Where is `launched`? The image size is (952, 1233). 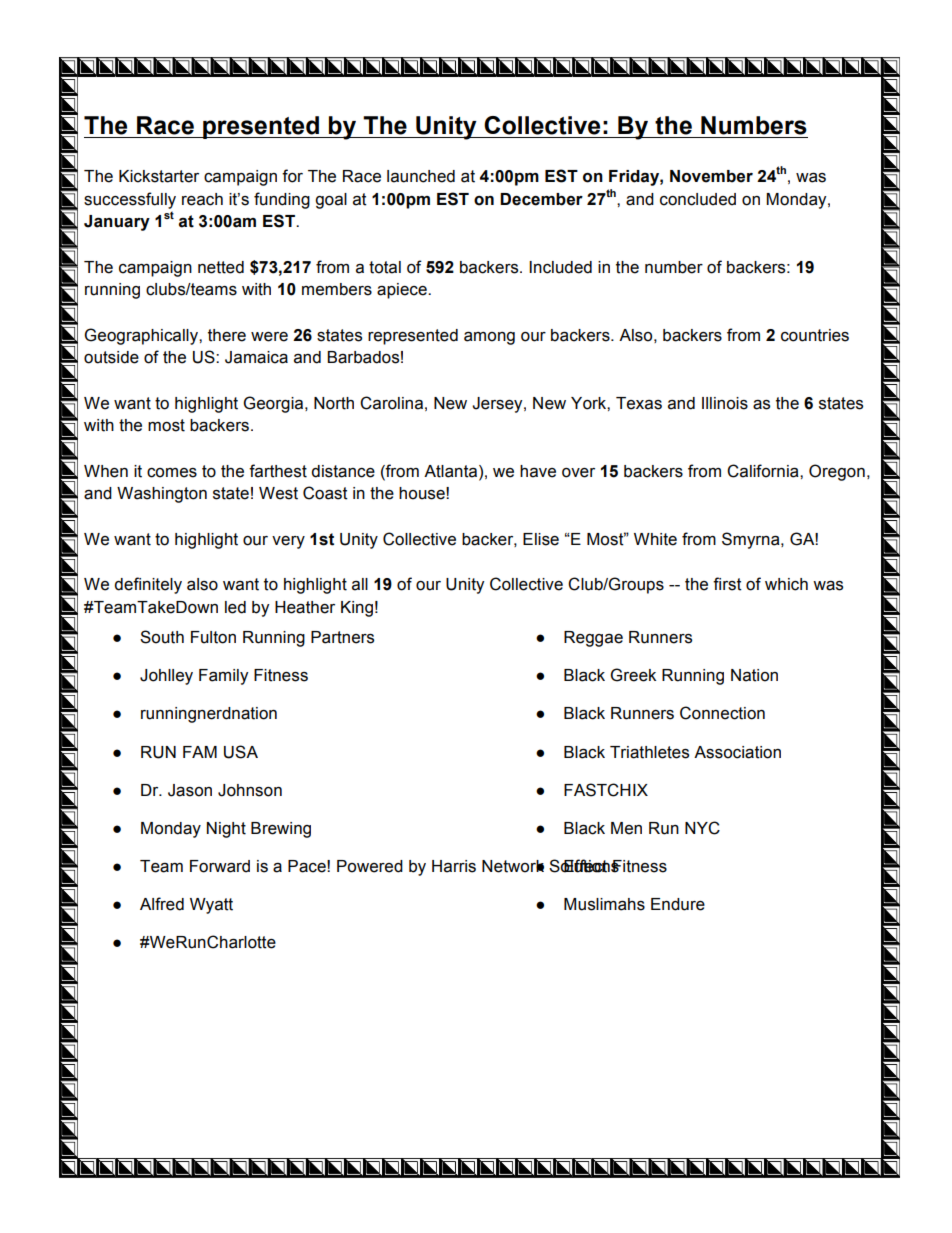 launched is located at coordinates (421, 176).
